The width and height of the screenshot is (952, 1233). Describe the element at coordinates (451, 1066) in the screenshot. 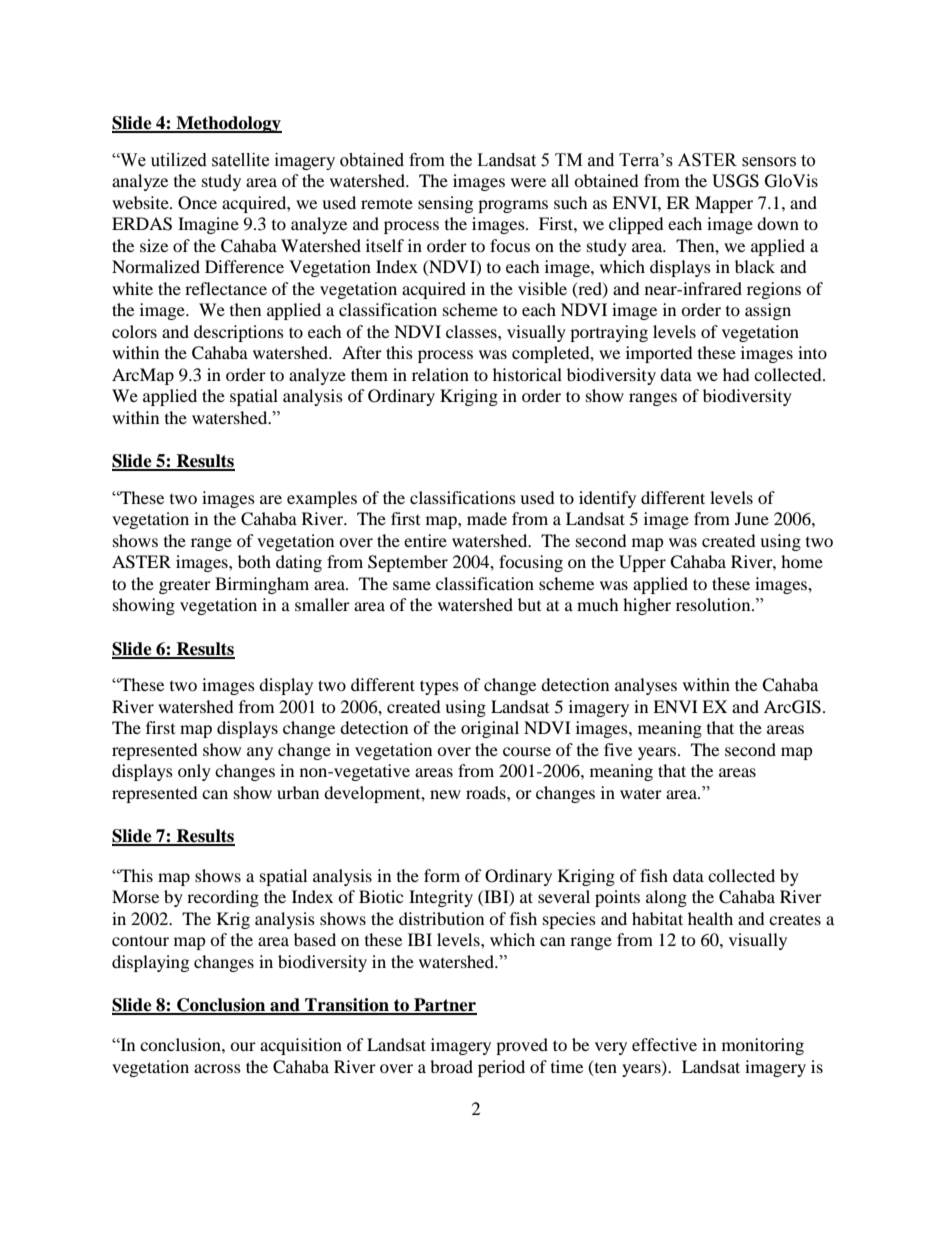

I see `broad` at that location.
